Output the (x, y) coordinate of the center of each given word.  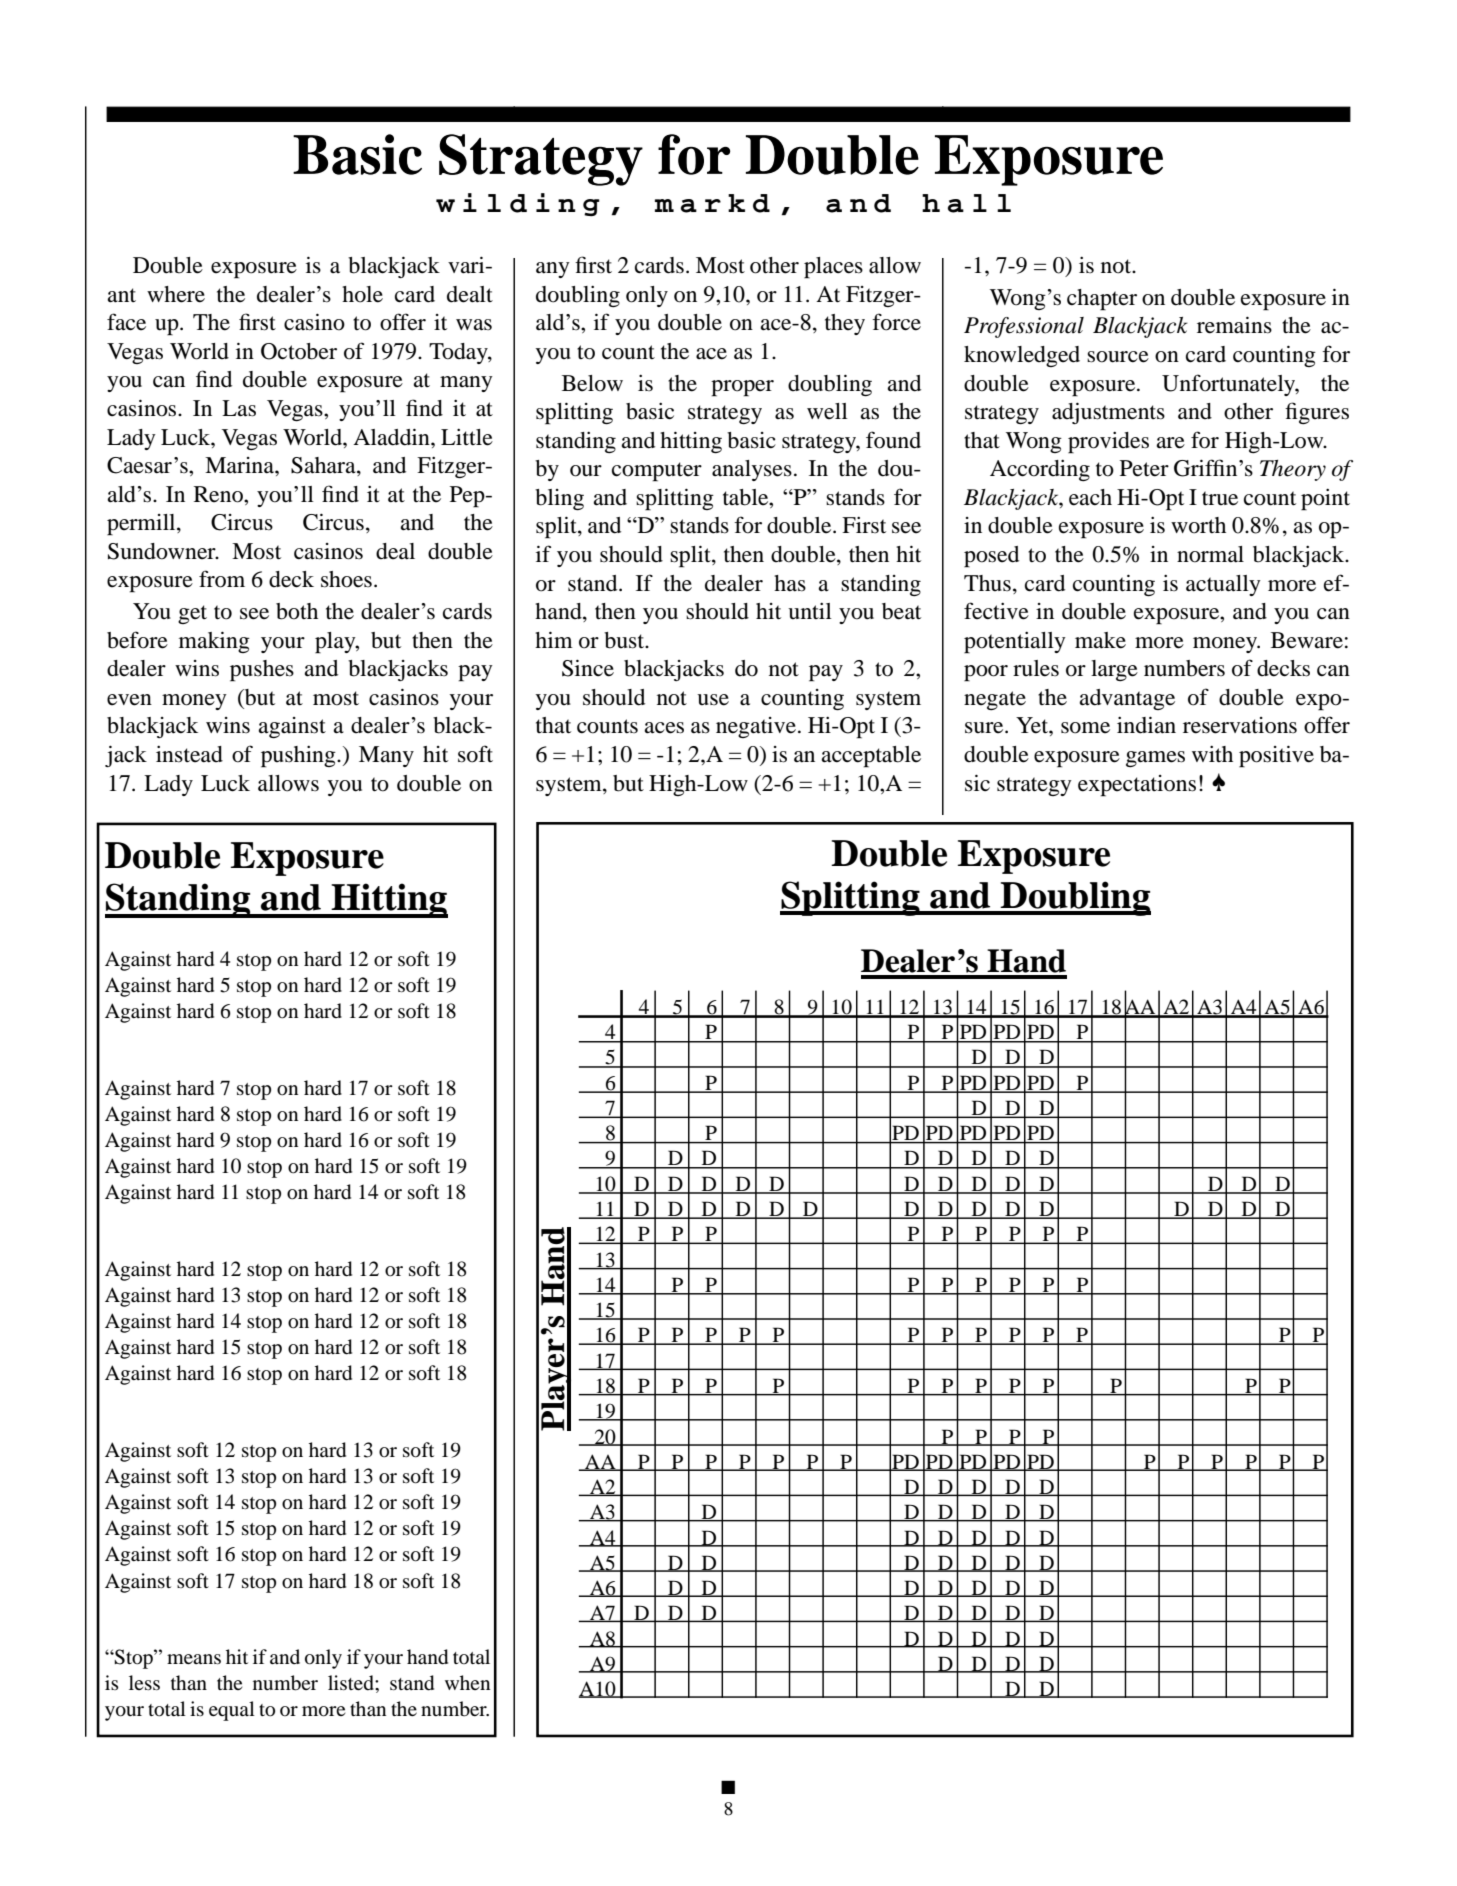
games (1155, 759)
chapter (1102, 300)
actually (1223, 585)
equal (232, 1711)
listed (352, 1683)
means (194, 1659)
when (467, 1682)
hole (362, 294)
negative (756, 727)
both (297, 611)
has (790, 583)
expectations (1137, 786)
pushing (299, 757)
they (845, 324)
